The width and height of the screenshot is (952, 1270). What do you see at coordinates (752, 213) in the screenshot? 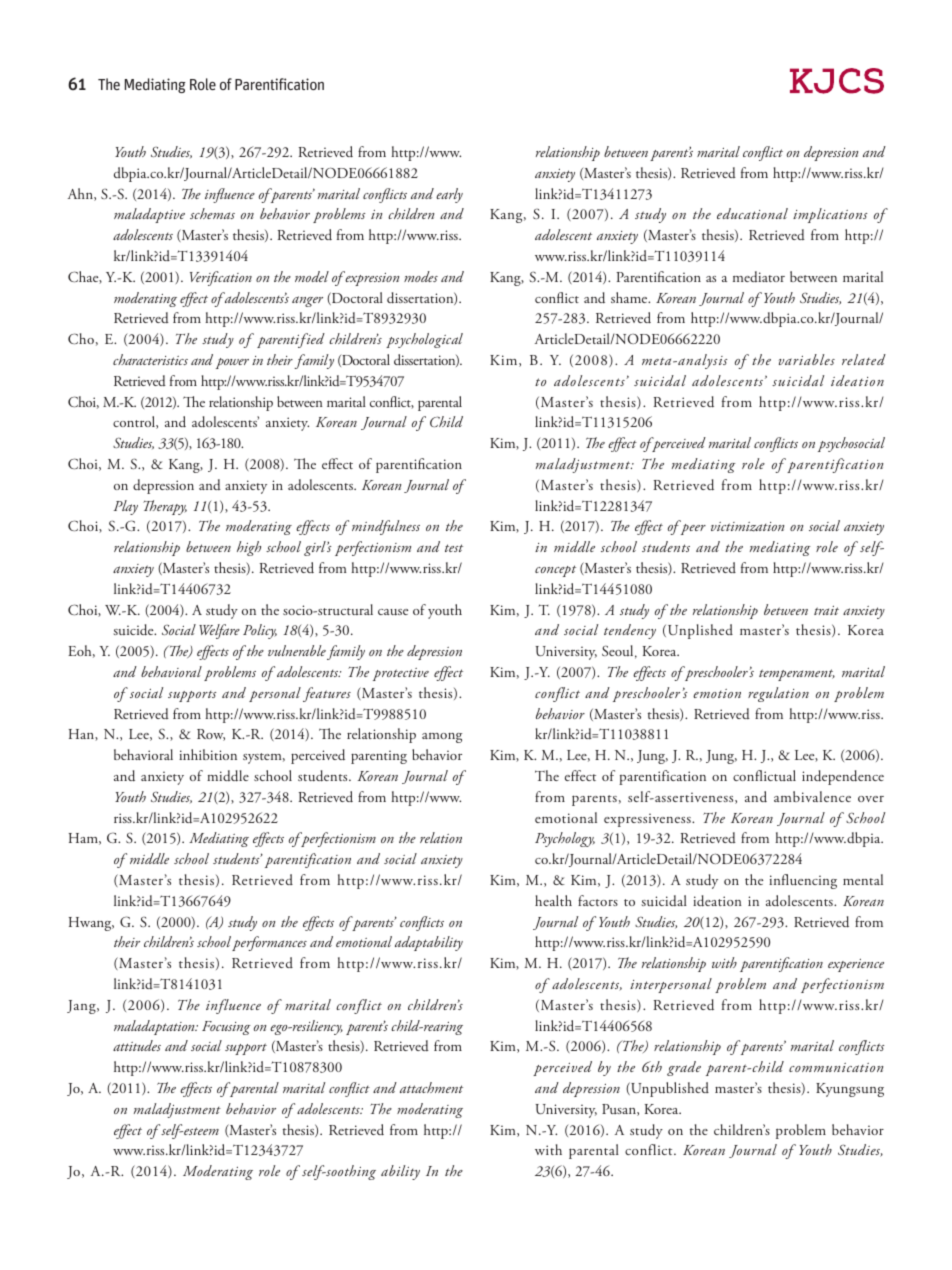
I see `educational` at bounding box center [752, 213].
